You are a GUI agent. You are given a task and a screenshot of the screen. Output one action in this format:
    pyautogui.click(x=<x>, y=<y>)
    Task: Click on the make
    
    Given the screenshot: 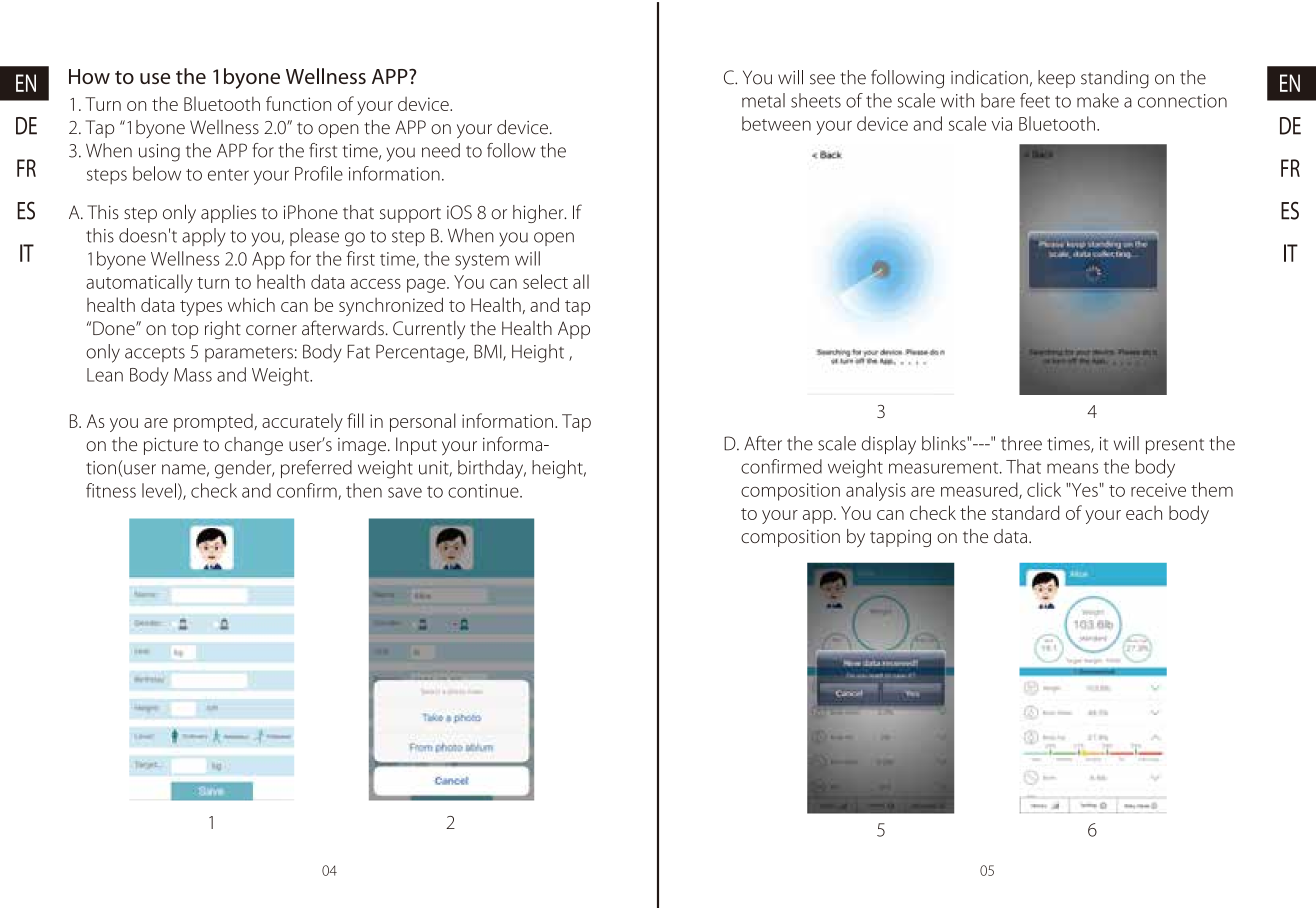 What is the action you would take?
    pyautogui.click(x=1098, y=100)
